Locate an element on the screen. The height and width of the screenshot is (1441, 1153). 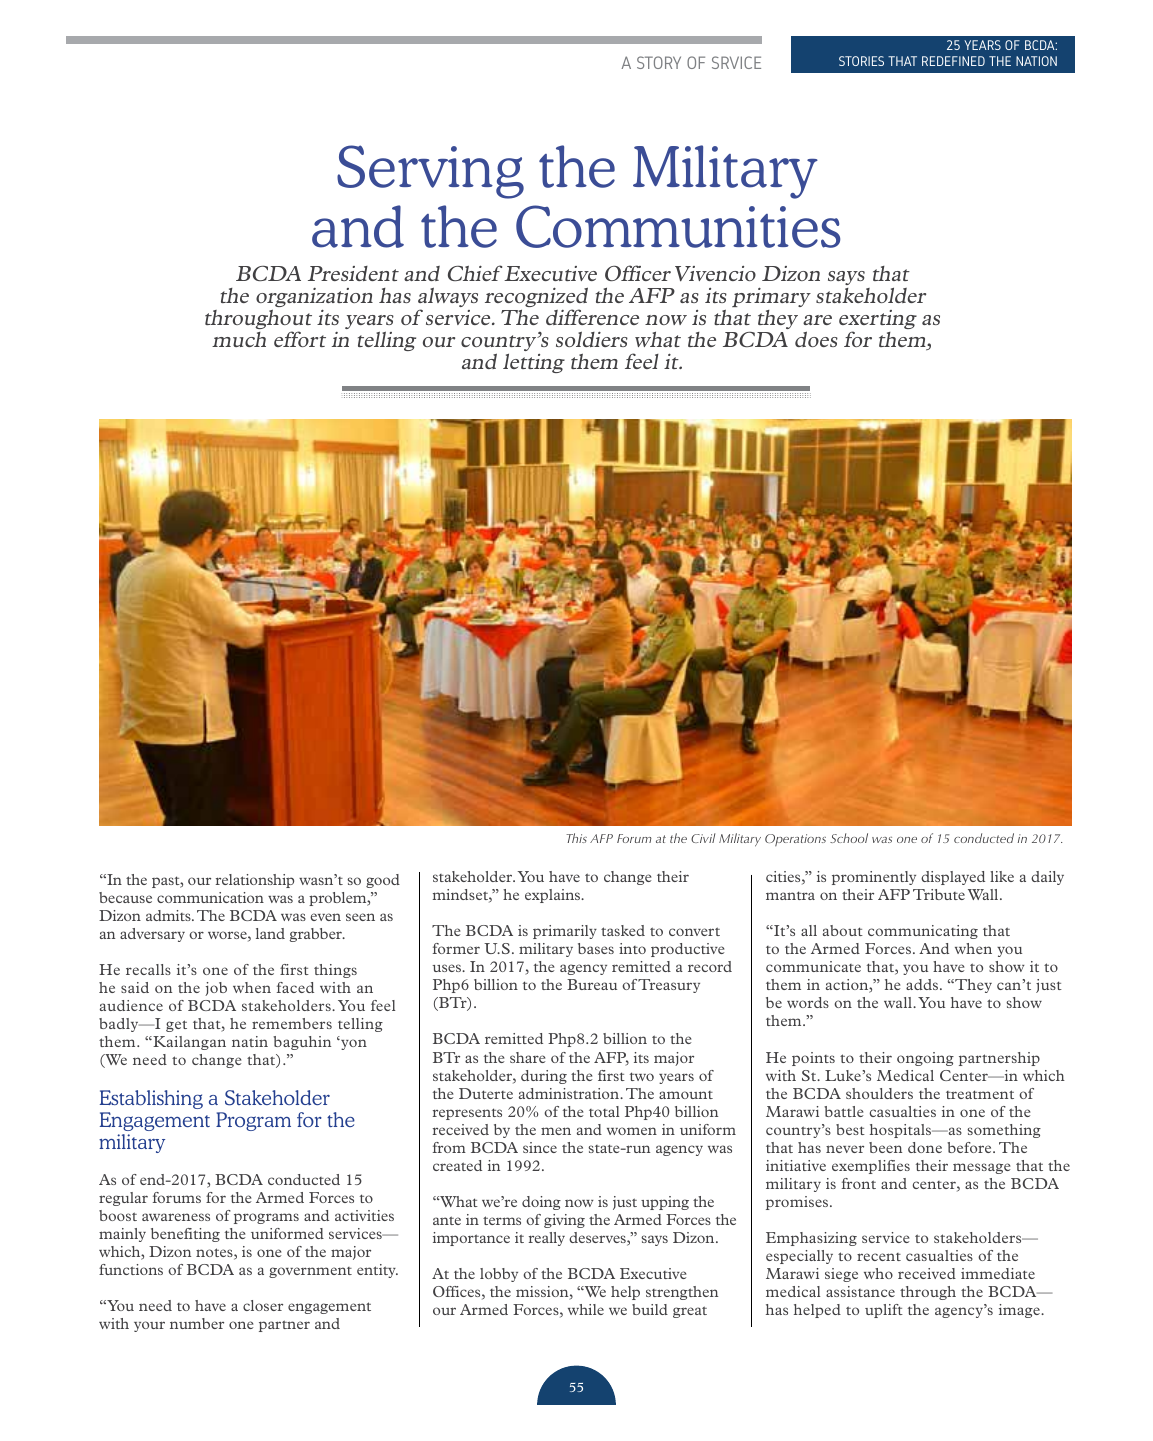
closer is located at coordinates (263, 1305).
